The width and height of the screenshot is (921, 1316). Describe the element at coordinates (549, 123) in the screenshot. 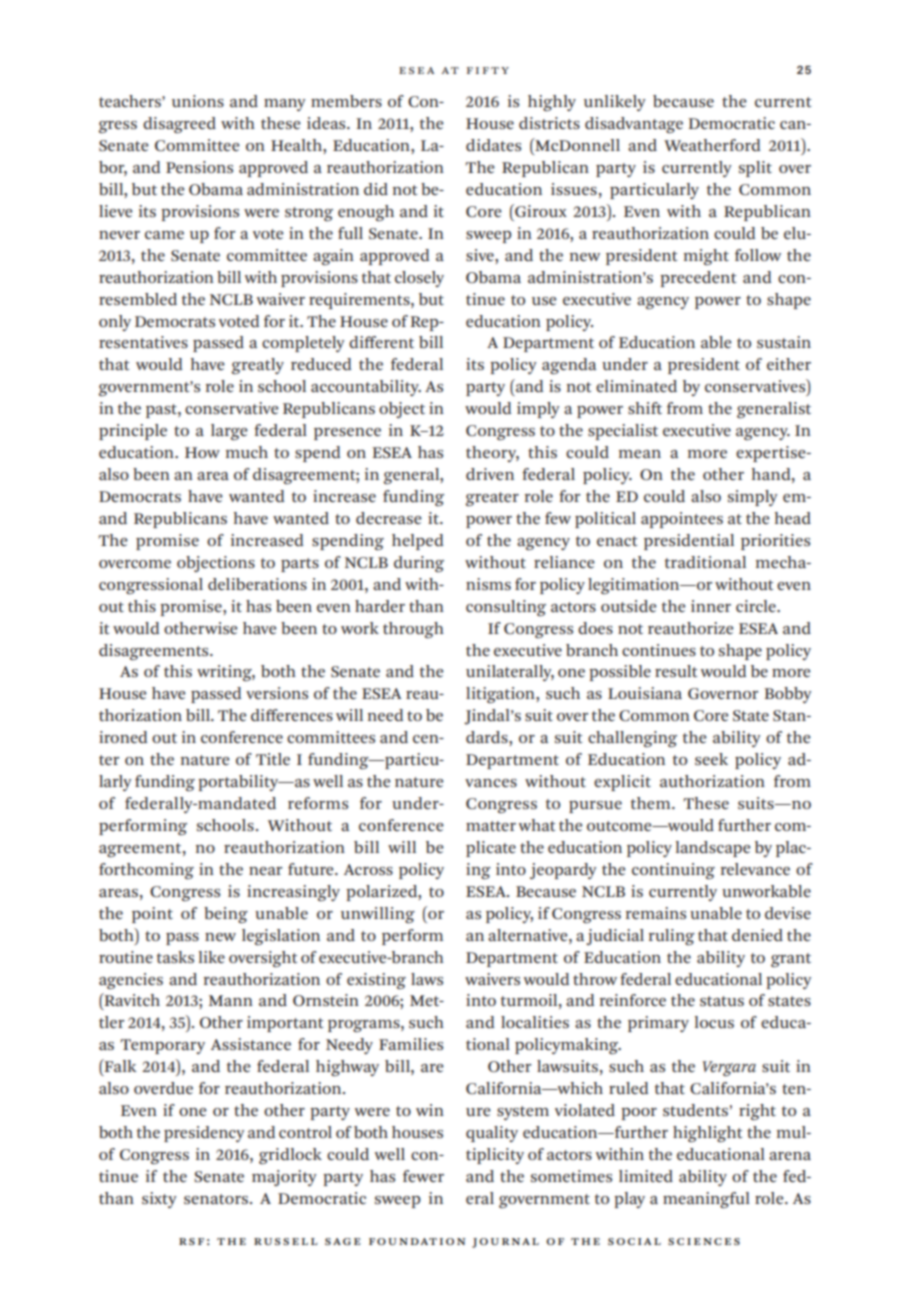

I see `districts` at that location.
